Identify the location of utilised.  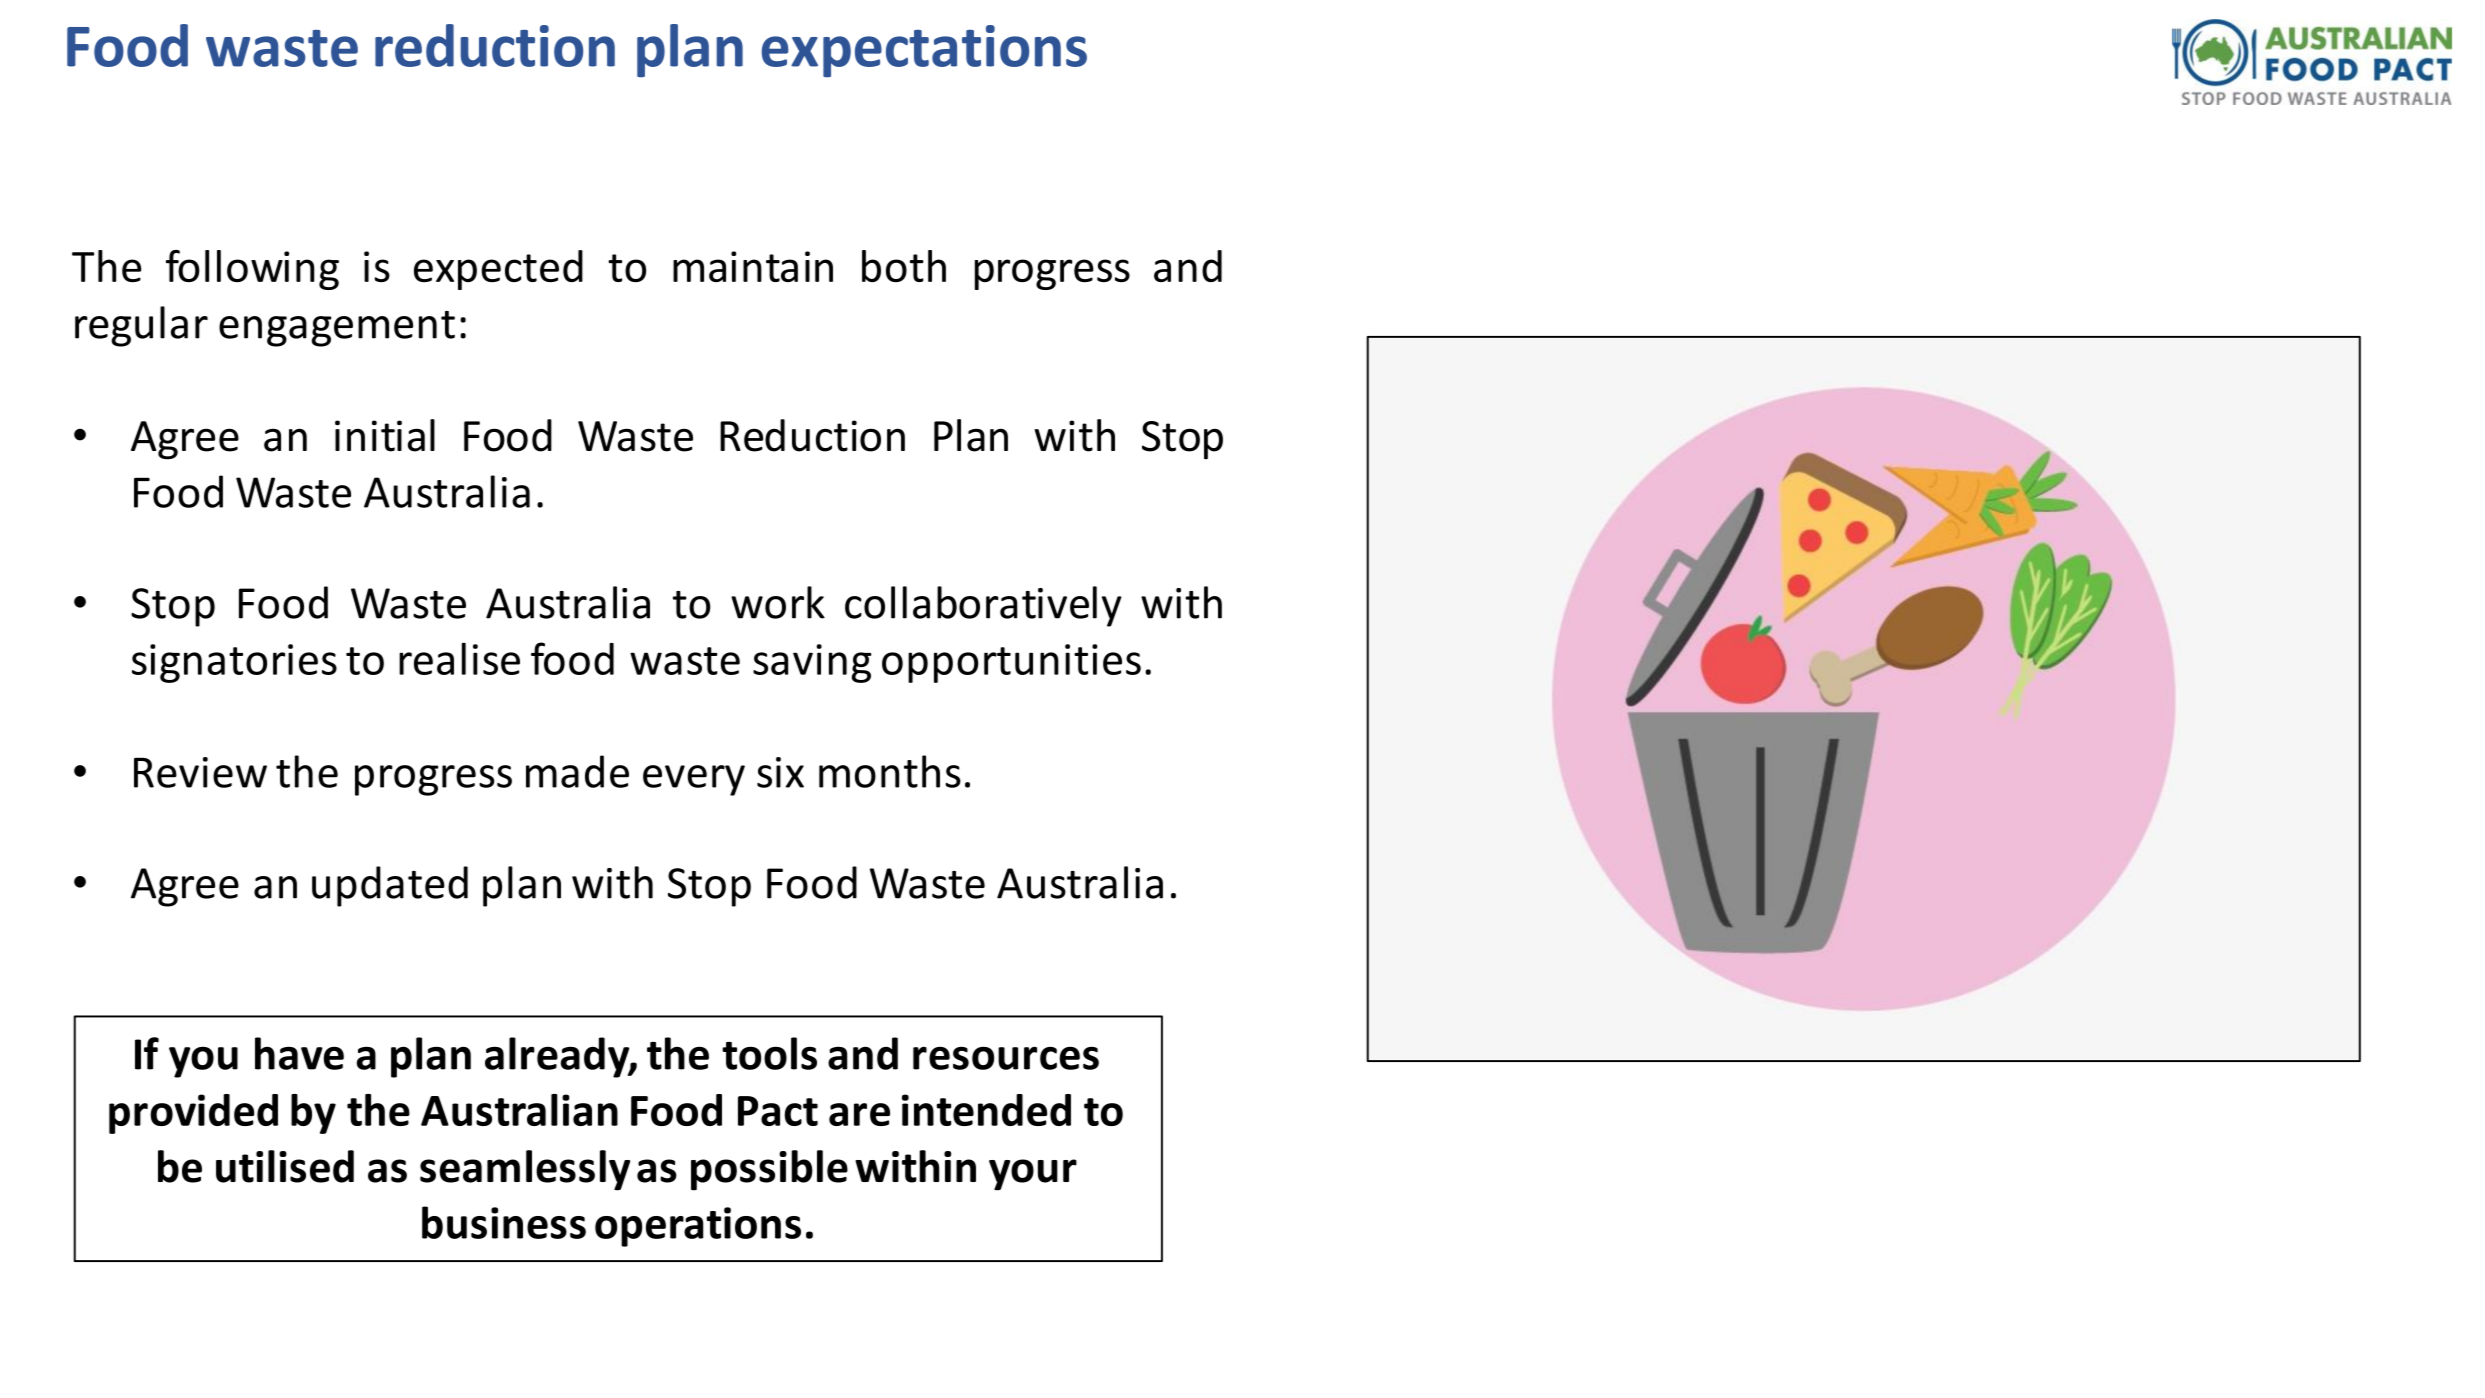
(285, 1166).
